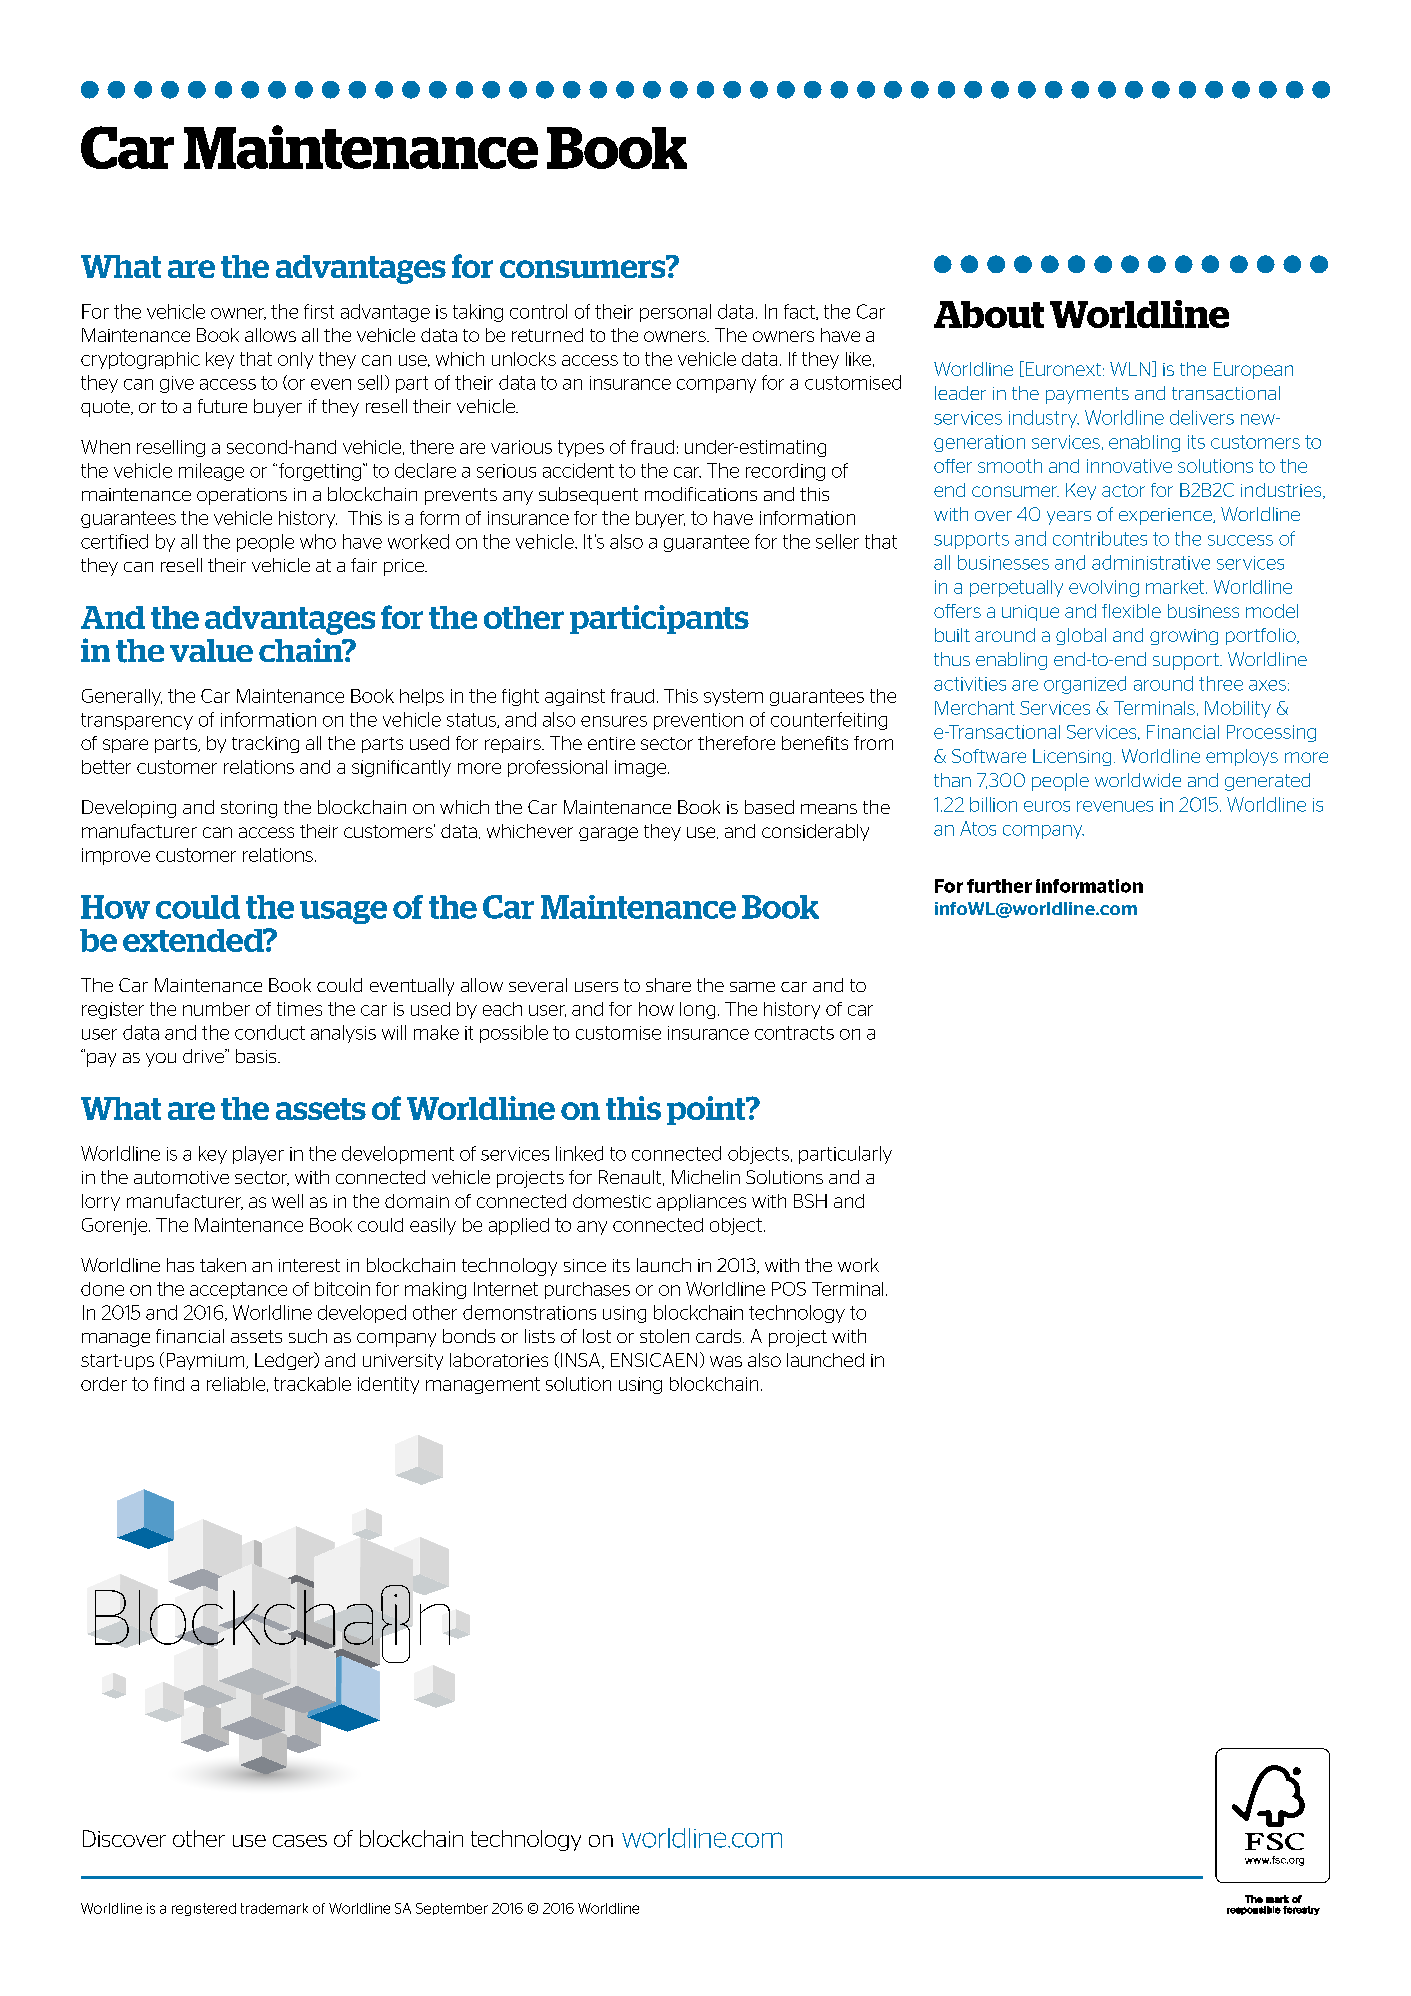  What do you see at coordinates (452, 1909) in the image?
I see `September` at bounding box center [452, 1909].
